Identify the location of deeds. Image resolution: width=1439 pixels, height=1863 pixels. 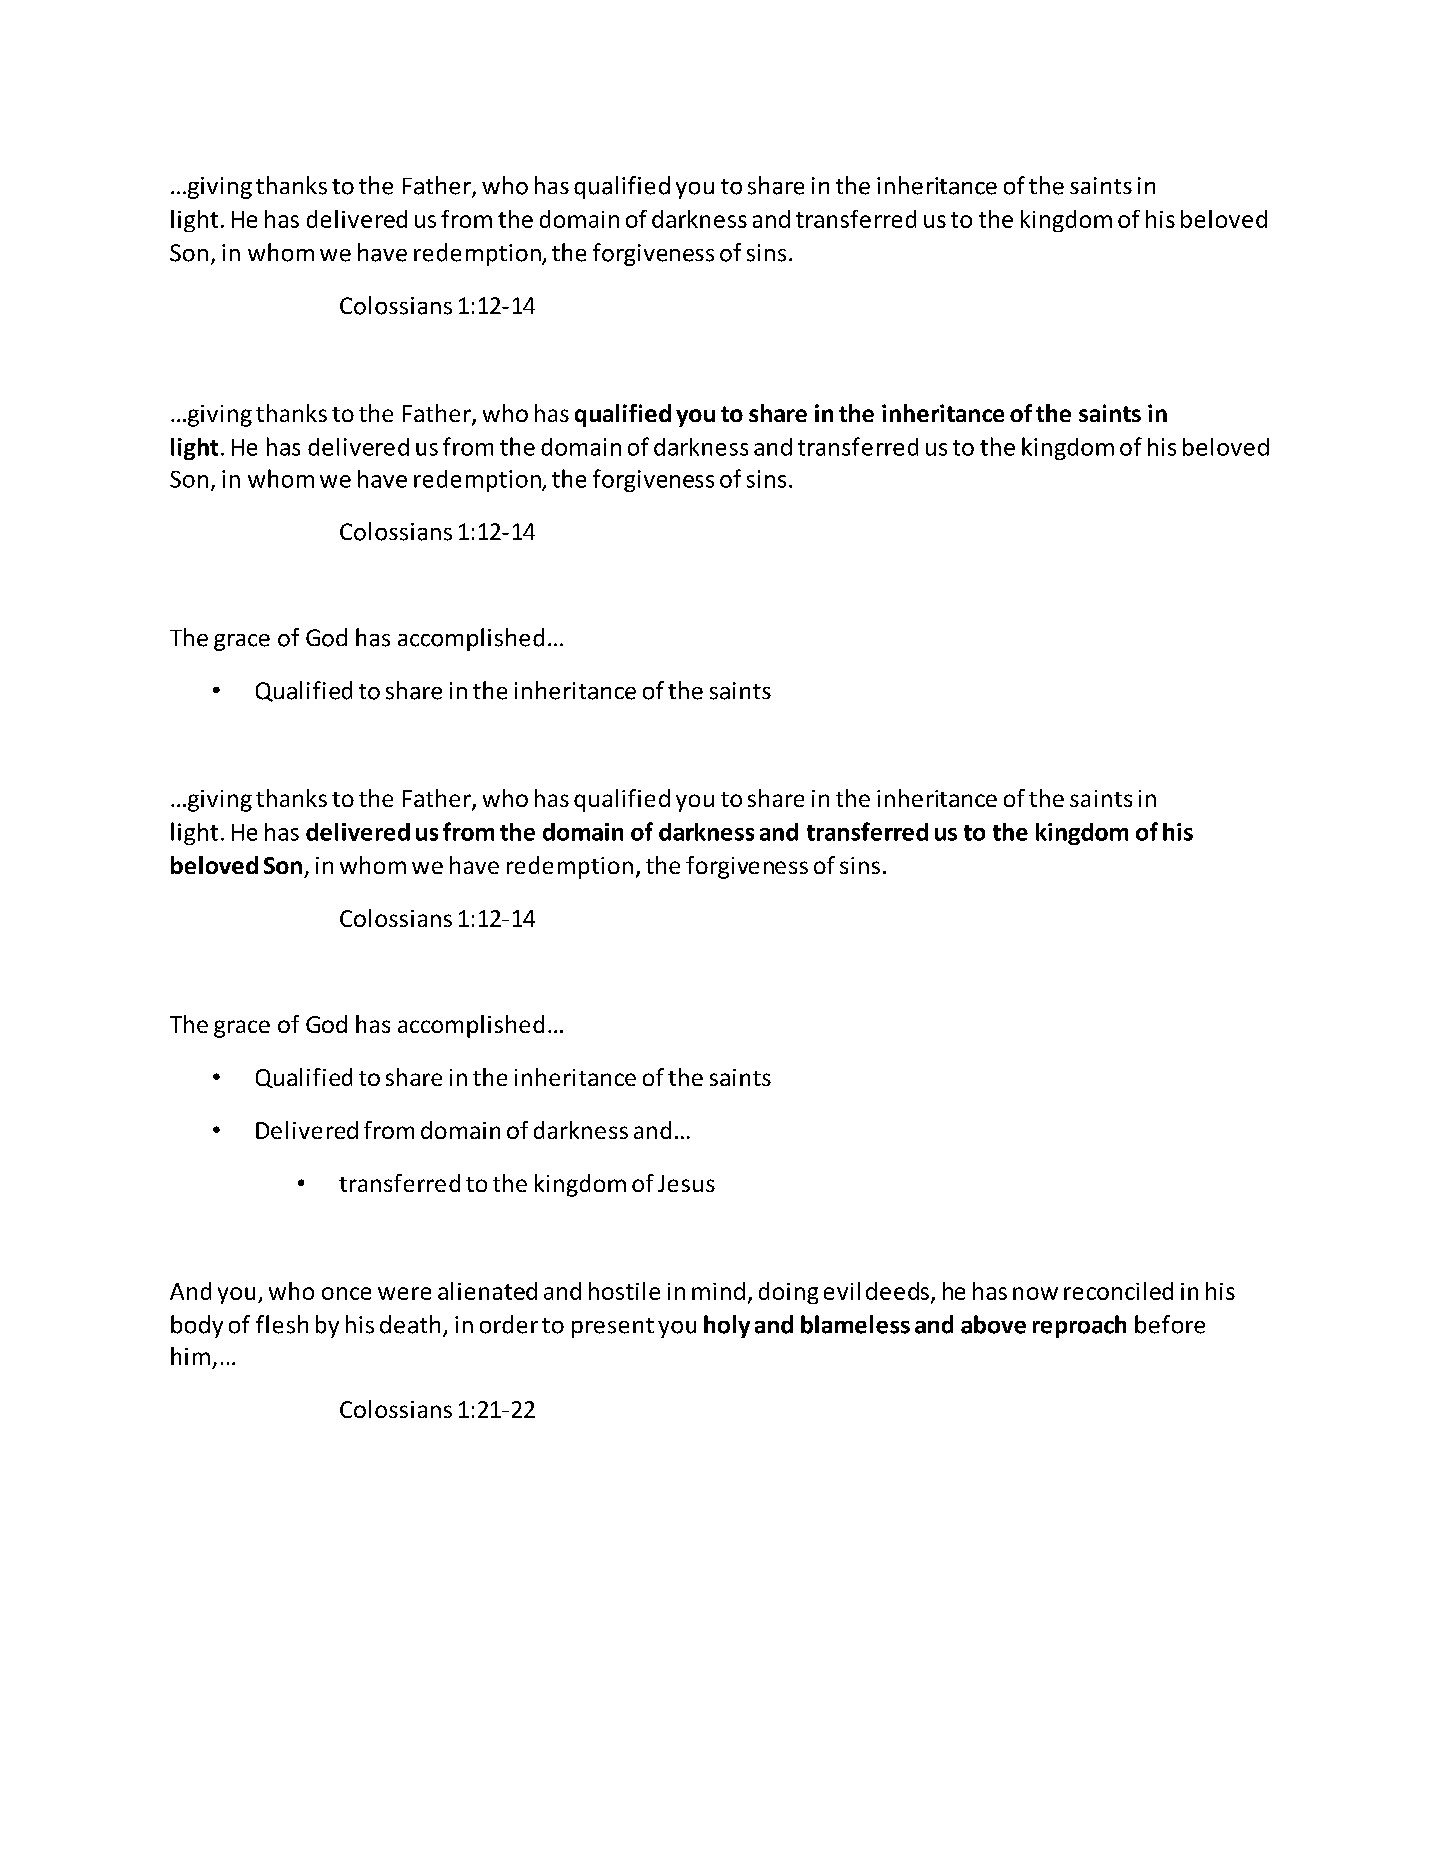
(897, 1291).
